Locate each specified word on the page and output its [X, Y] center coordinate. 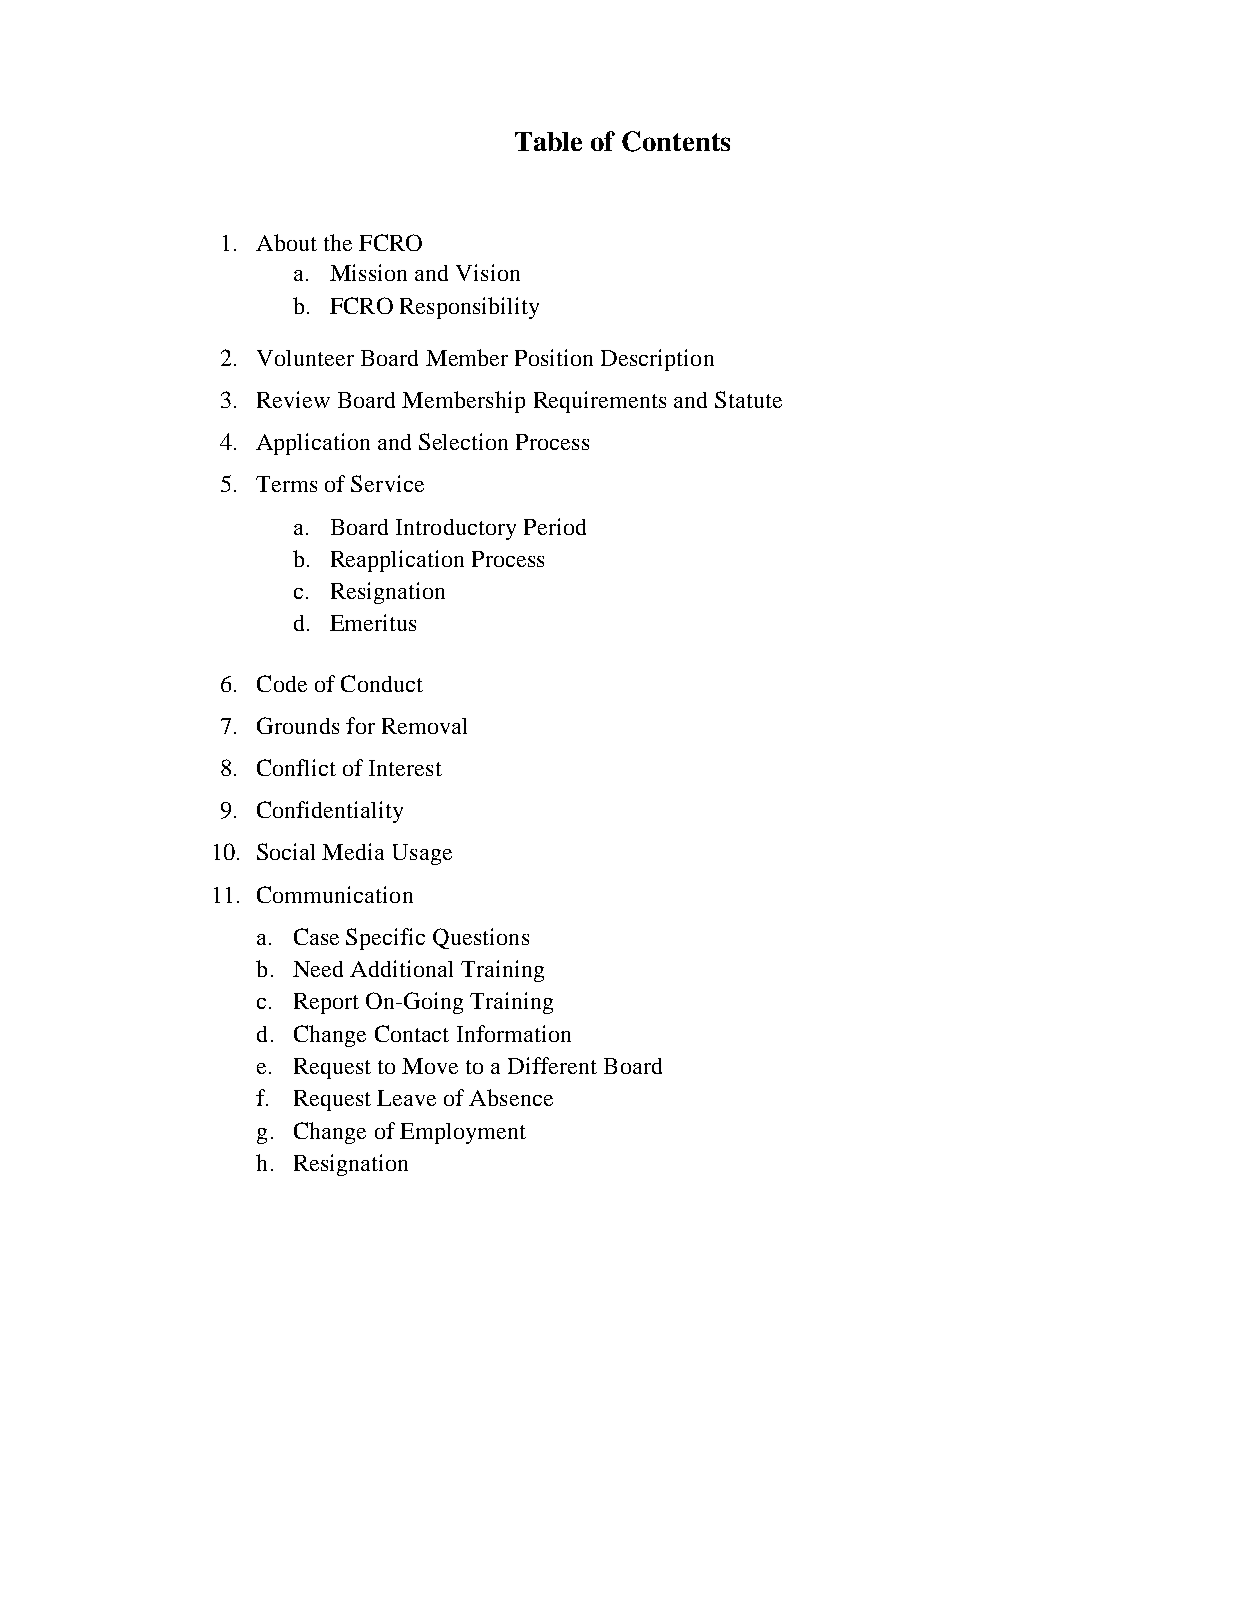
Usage [422, 854]
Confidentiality [330, 812]
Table [548, 141]
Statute [748, 399]
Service [387, 483]
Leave [406, 1098]
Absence [511, 1097]
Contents [676, 141]
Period [555, 526]
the [338, 242]
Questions [481, 938]
